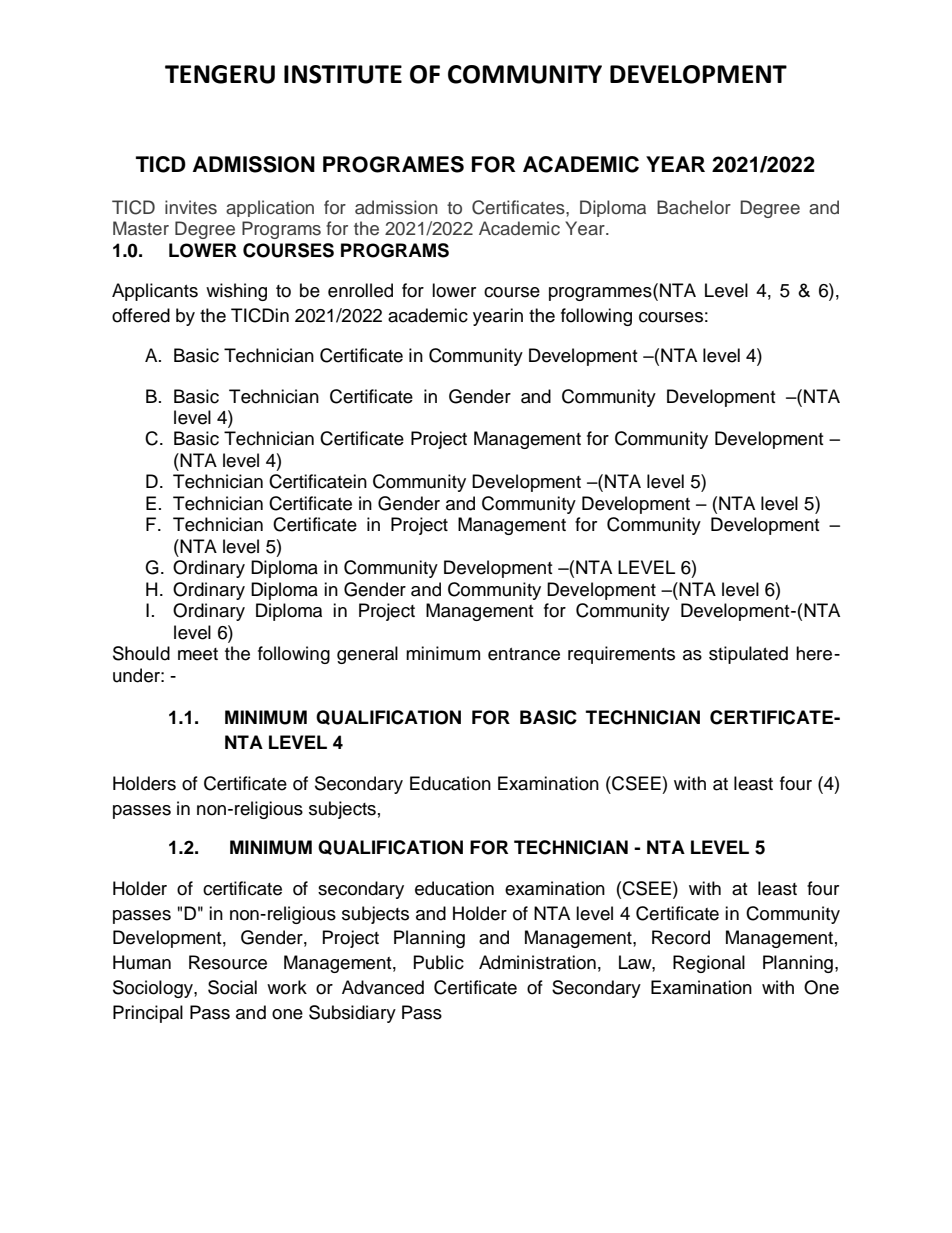 This image has height=1233, width=952. Describe the element at coordinates (367, 655) in the image. I see `general` at that location.
